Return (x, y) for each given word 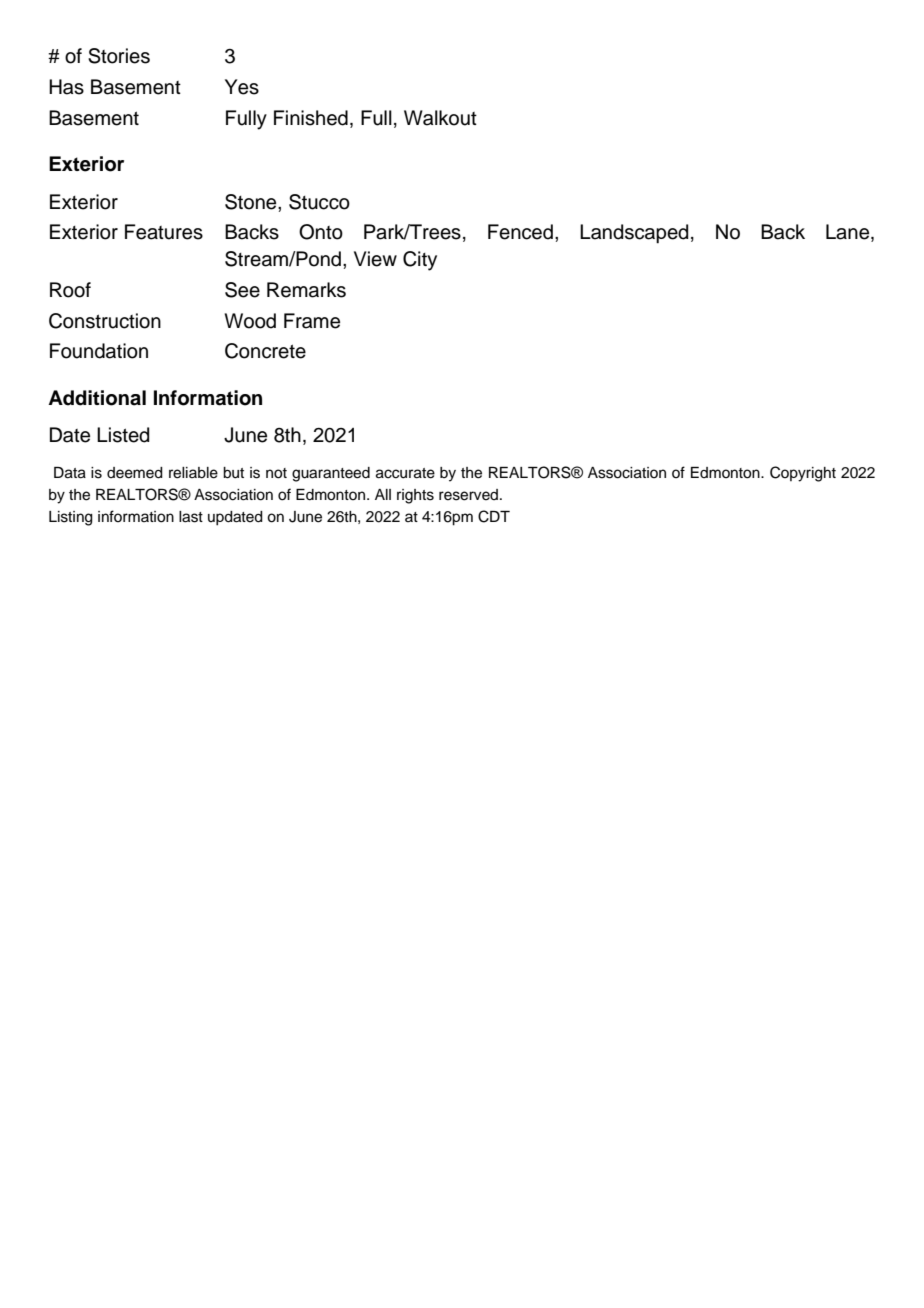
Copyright (803, 474)
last (191, 517)
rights (415, 496)
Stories (119, 56)
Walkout (440, 118)
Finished (311, 118)
